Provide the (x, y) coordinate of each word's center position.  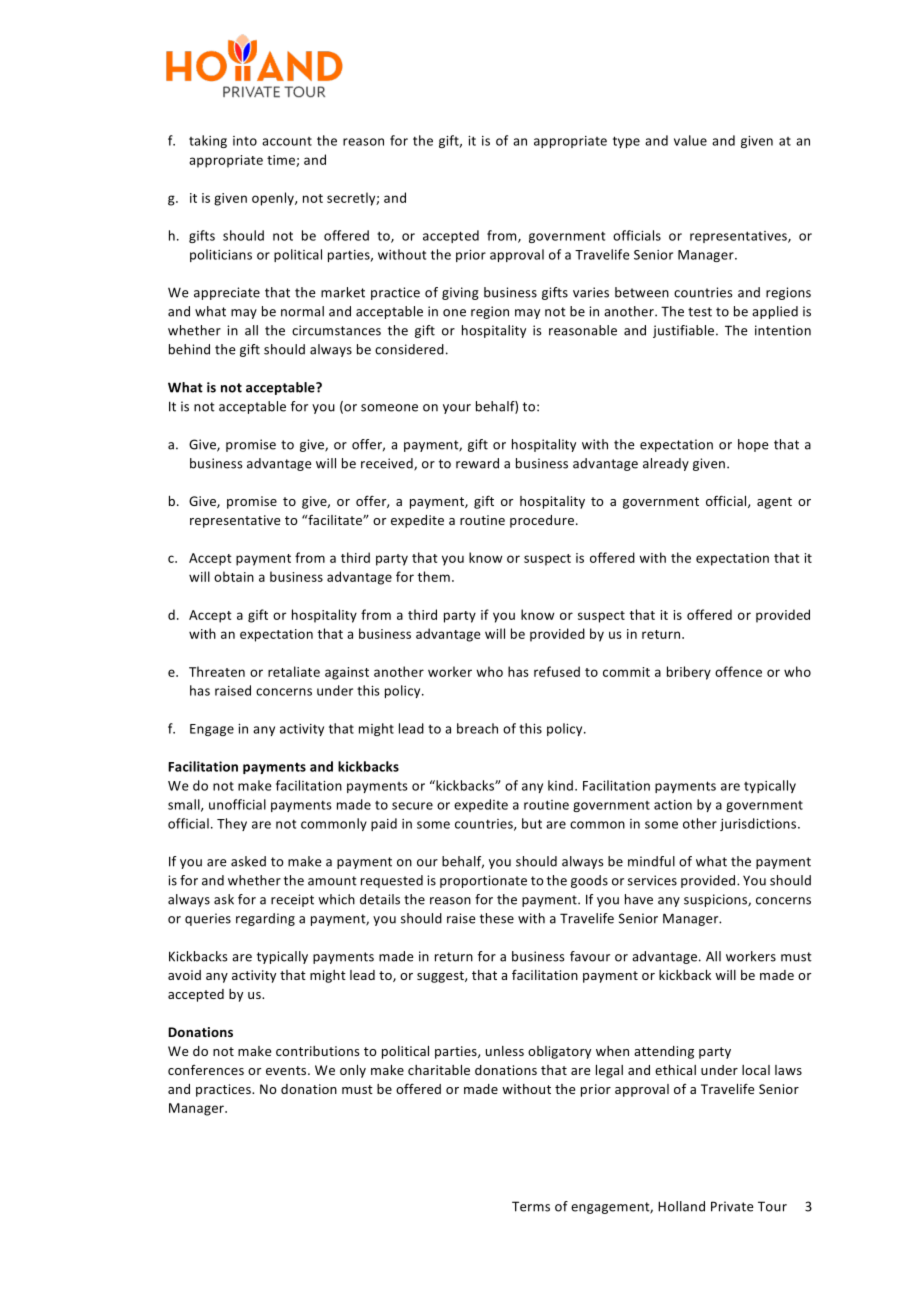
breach (477, 728)
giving (460, 293)
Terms (531, 1206)
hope (753, 445)
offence (738, 671)
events (287, 1070)
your (457, 409)
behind (189, 349)
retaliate (294, 671)
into (245, 141)
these (497, 918)
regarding (265, 919)
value (690, 140)
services (652, 880)
